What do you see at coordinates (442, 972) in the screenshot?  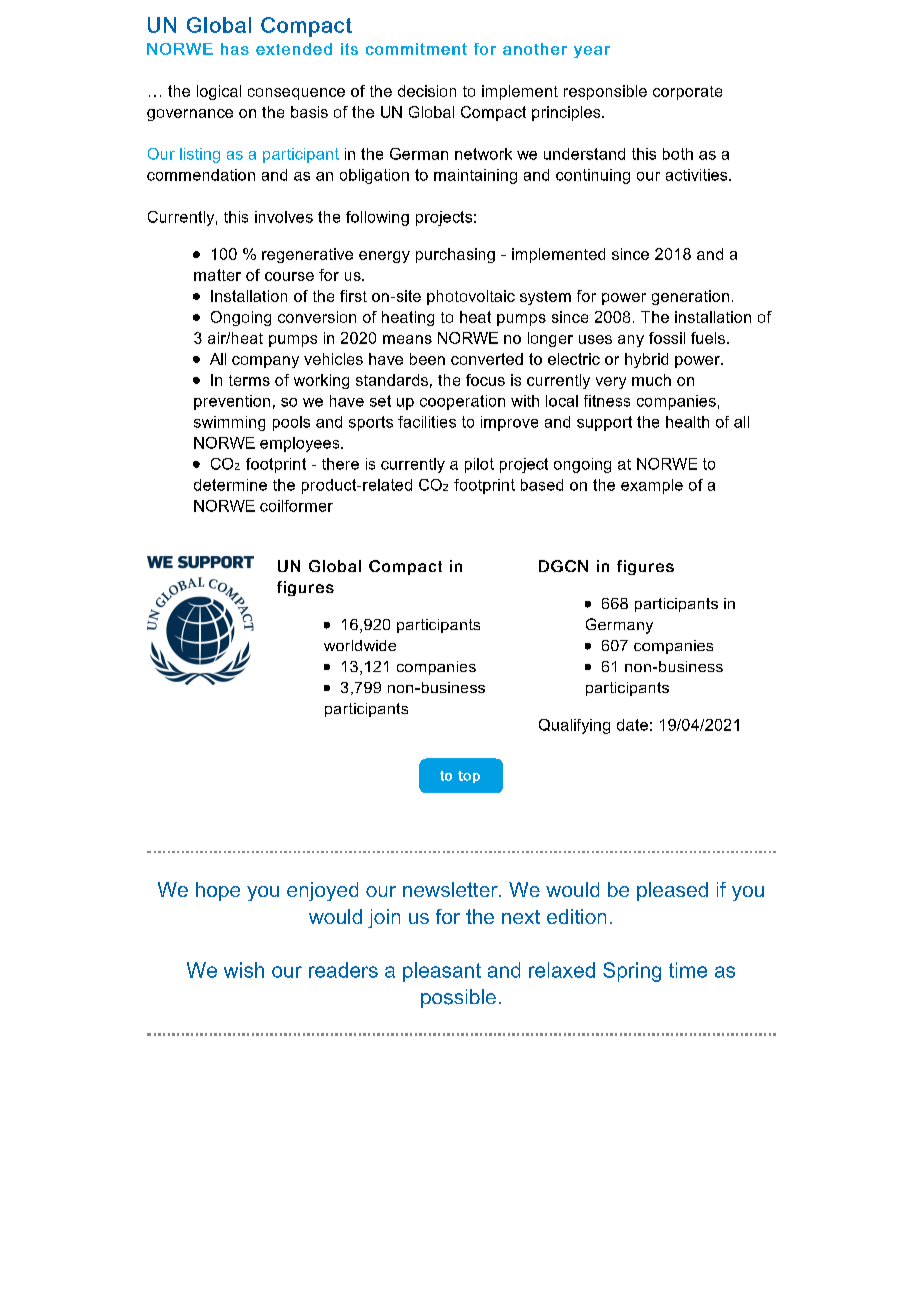 I see `pleasant` at bounding box center [442, 972].
